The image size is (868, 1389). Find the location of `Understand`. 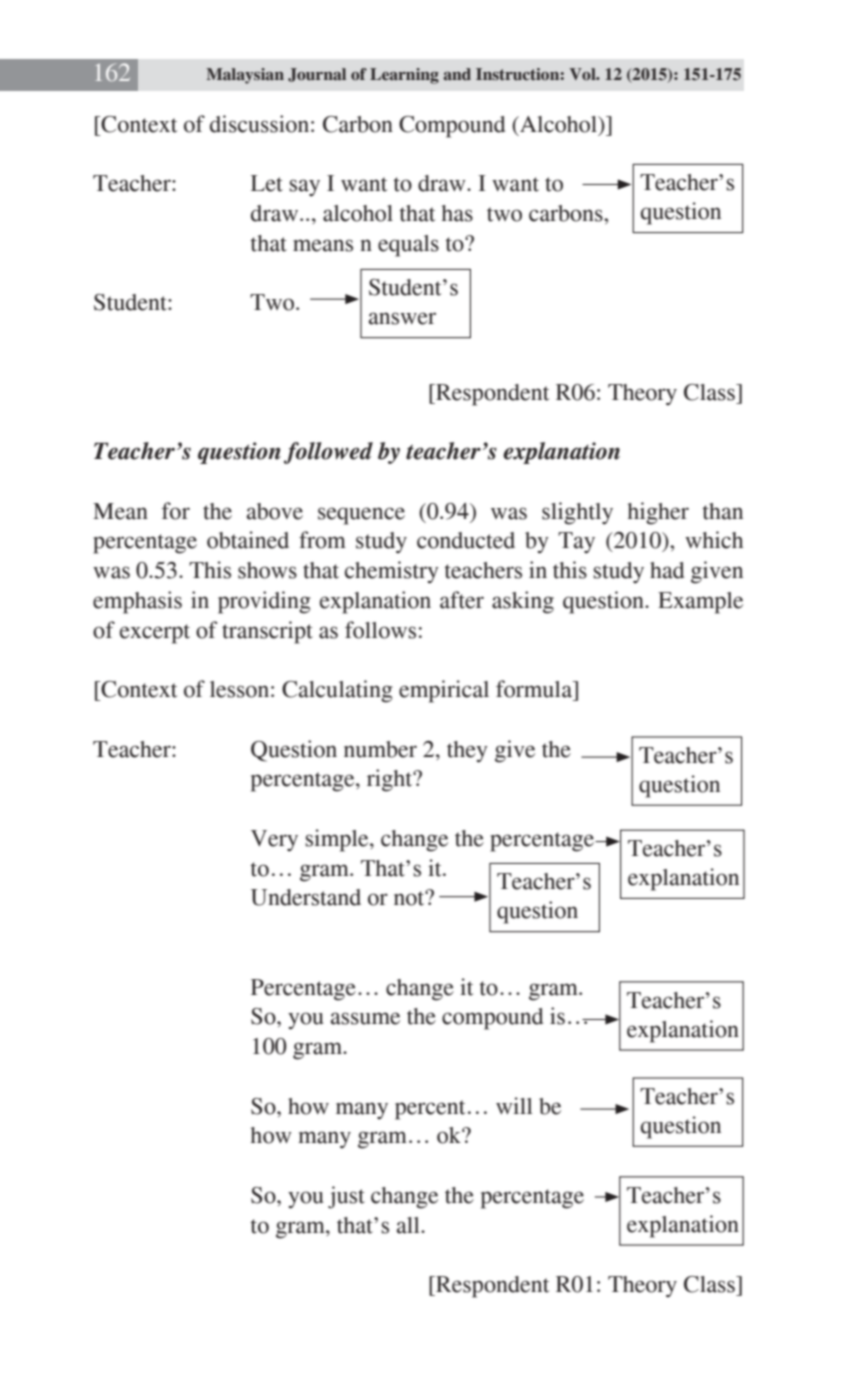

Understand is located at coordinates (306, 897).
